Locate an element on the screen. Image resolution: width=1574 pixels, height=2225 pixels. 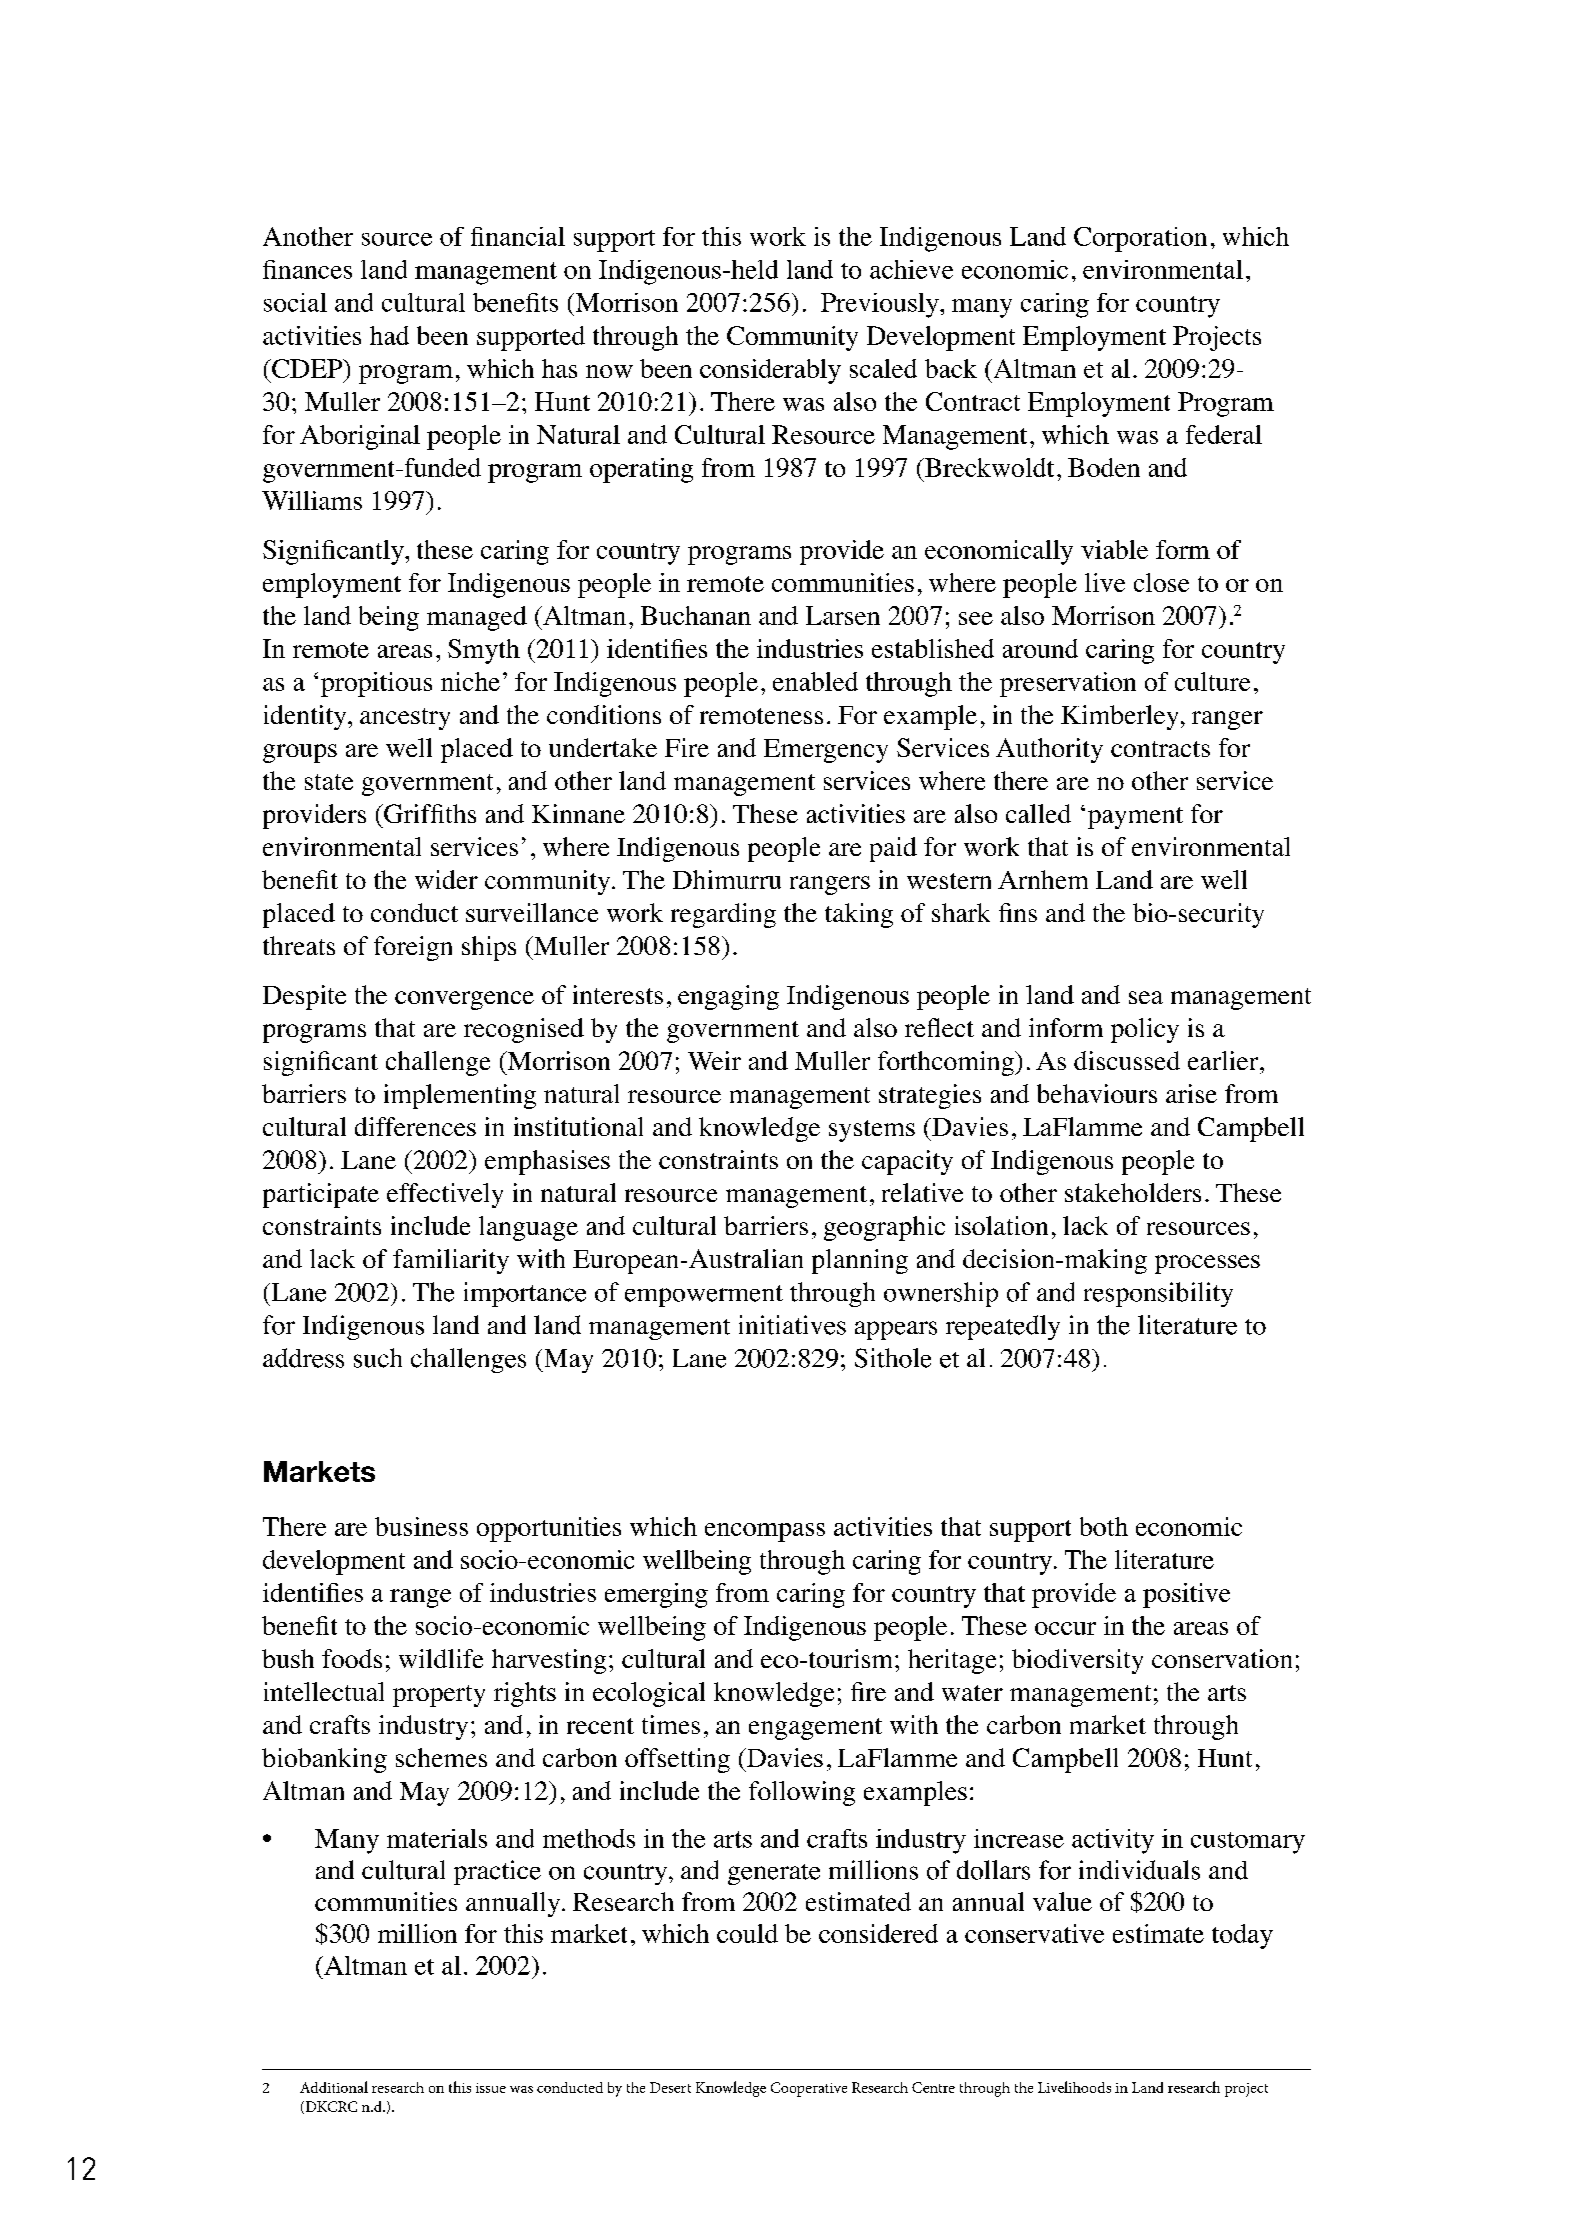
stakeholders is located at coordinates (1133, 1192).
